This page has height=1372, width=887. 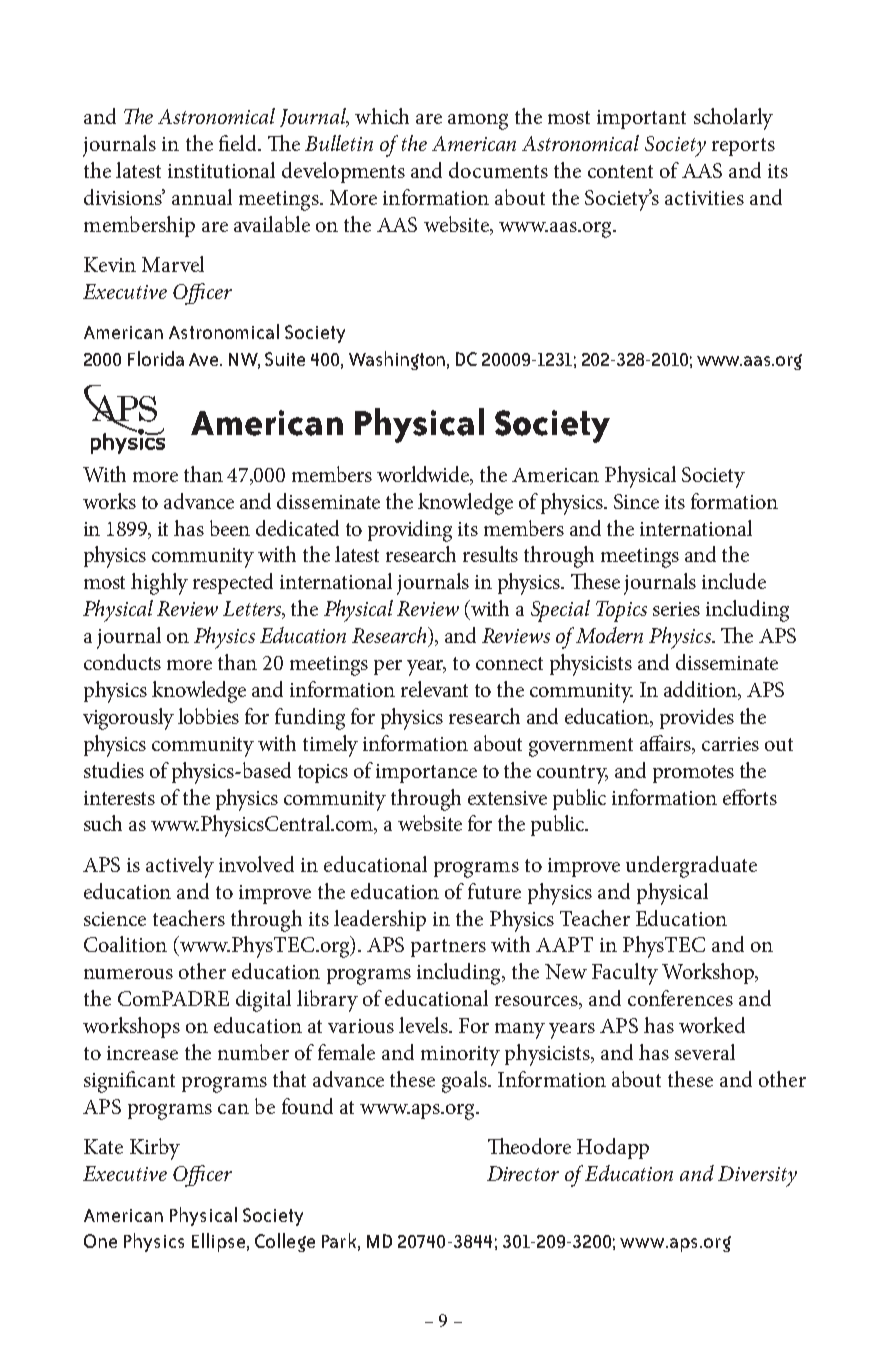 I want to click on Since, so click(x=636, y=501).
